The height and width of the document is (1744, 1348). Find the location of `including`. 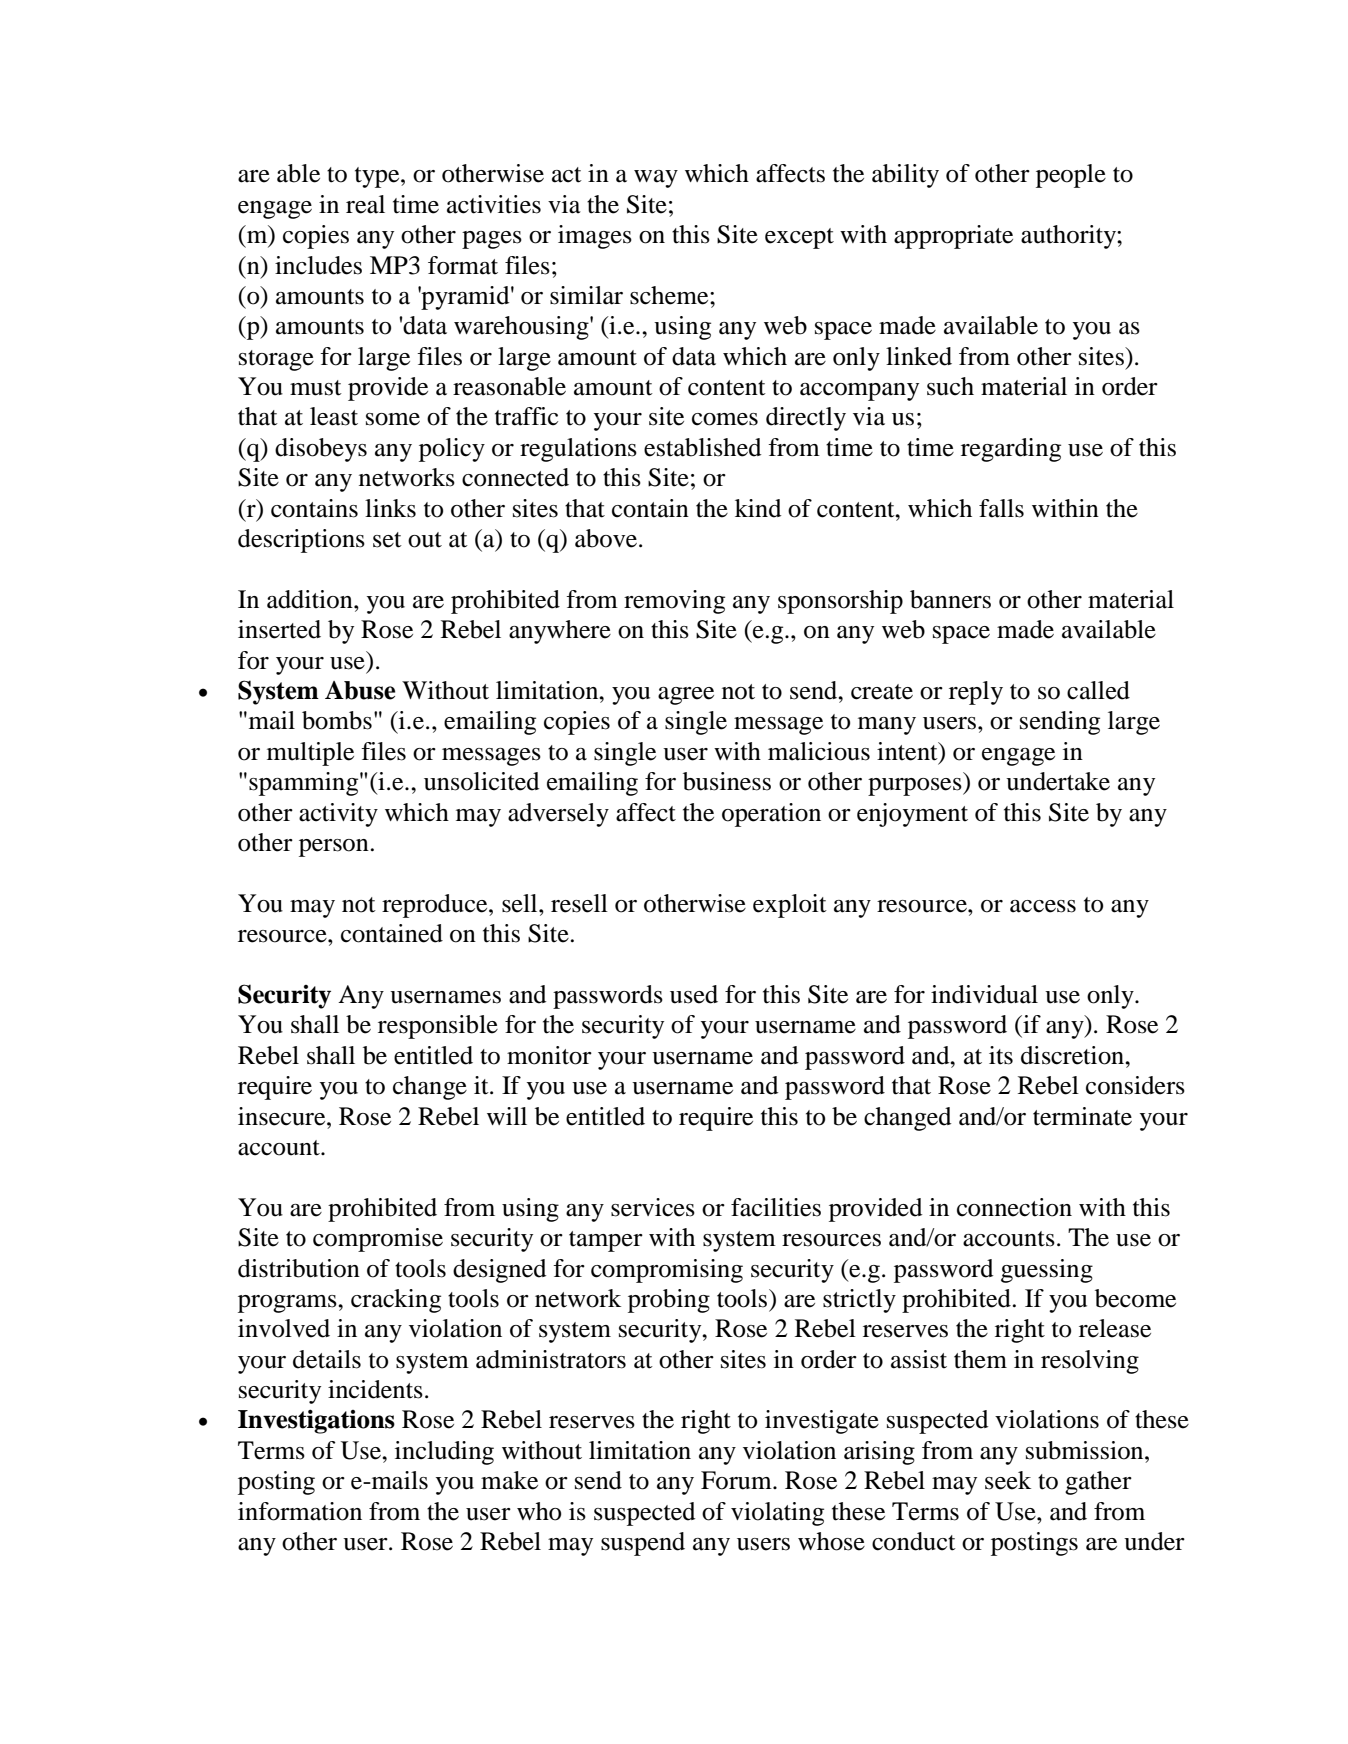

including is located at coordinates (444, 1453).
